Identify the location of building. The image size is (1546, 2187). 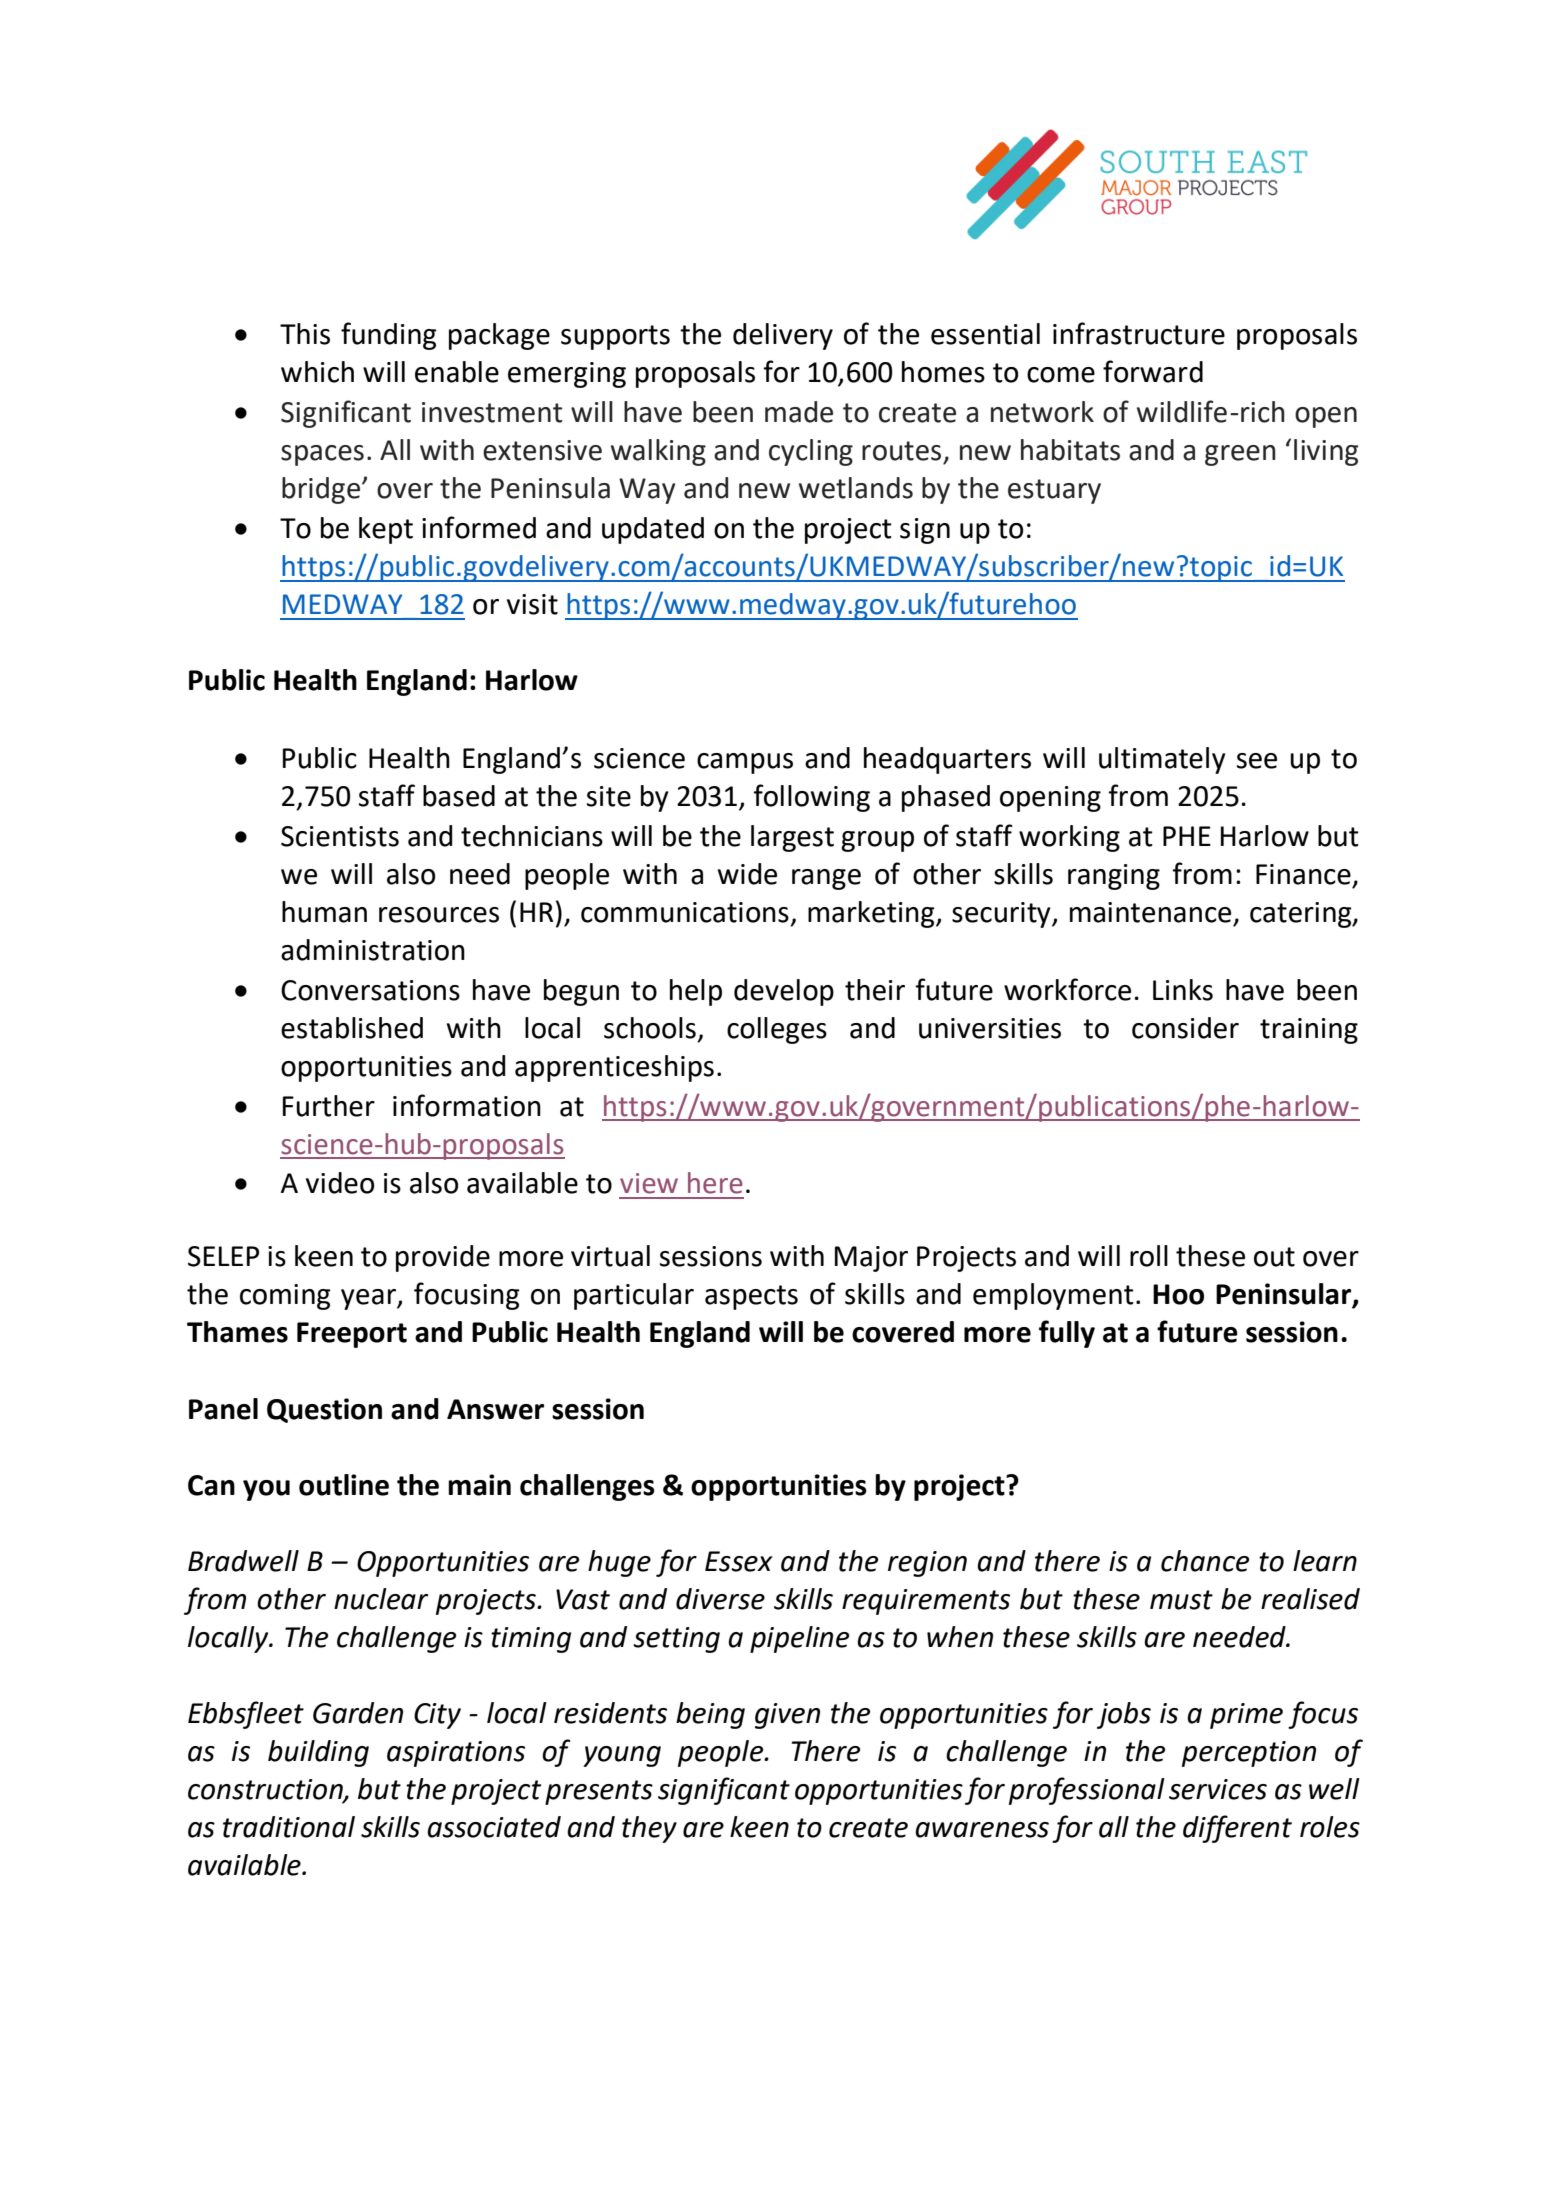
(318, 1753).
